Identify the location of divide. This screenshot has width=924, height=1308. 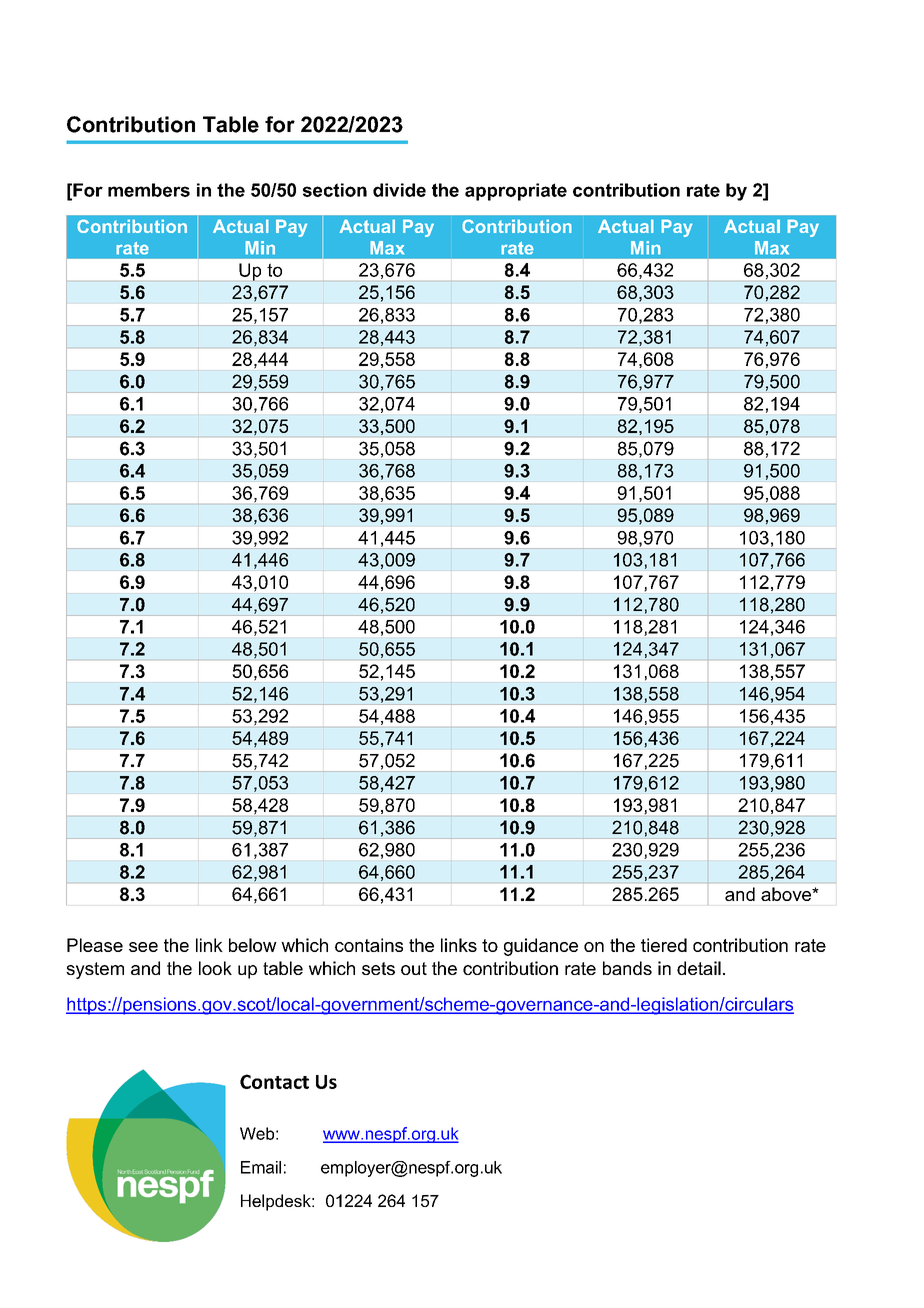
(399, 190).
